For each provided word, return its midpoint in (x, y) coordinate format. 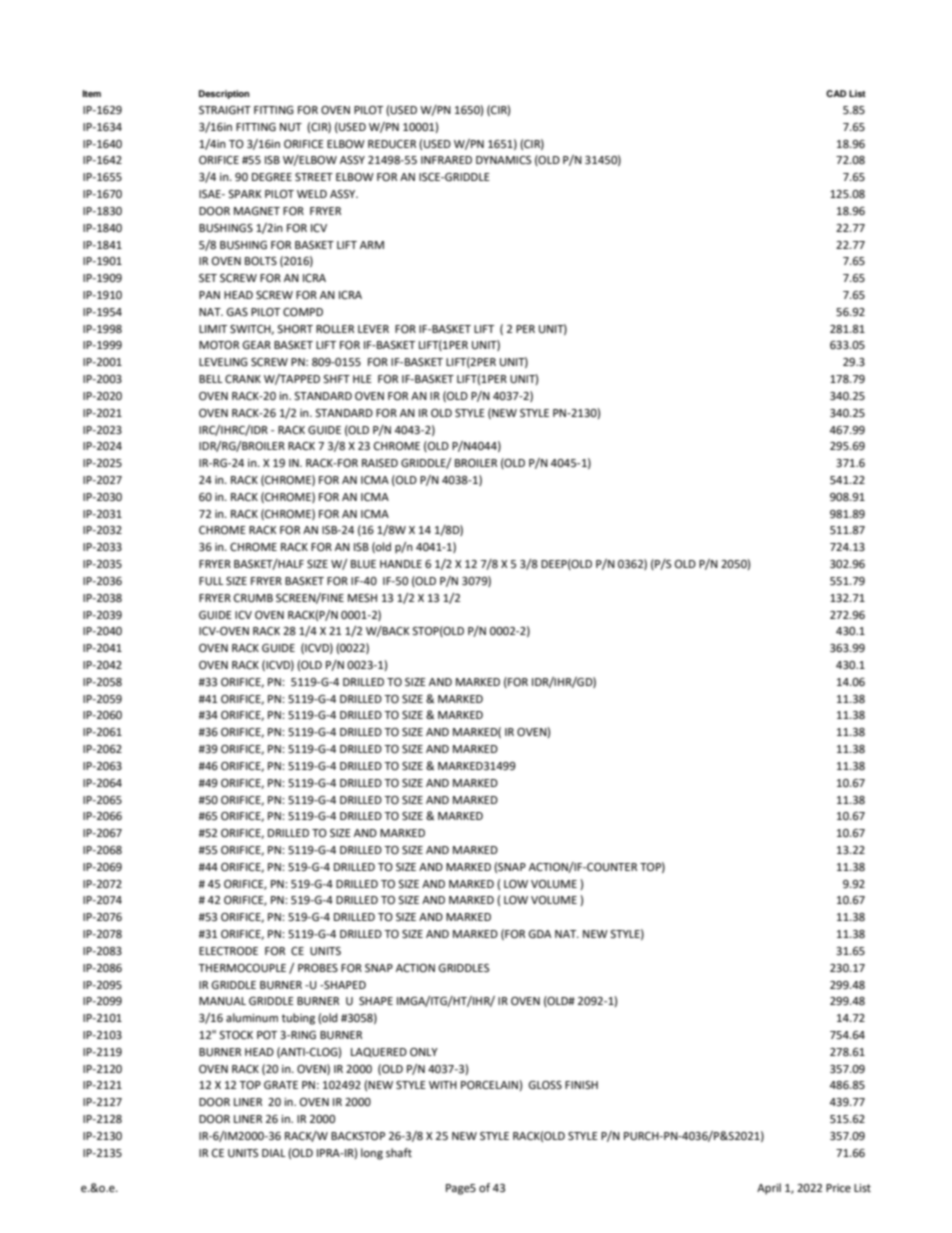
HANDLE (401, 564)
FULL (211, 581)
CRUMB (253, 598)
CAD (836, 93)
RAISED (380, 463)
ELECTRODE (228, 951)
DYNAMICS (503, 160)
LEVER (373, 329)
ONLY (424, 1052)
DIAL (274, 1153)
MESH (362, 598)
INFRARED (446, 160)
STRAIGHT (225, 110)
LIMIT (213, 329)
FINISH (581, 1085)
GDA (539, 934)
